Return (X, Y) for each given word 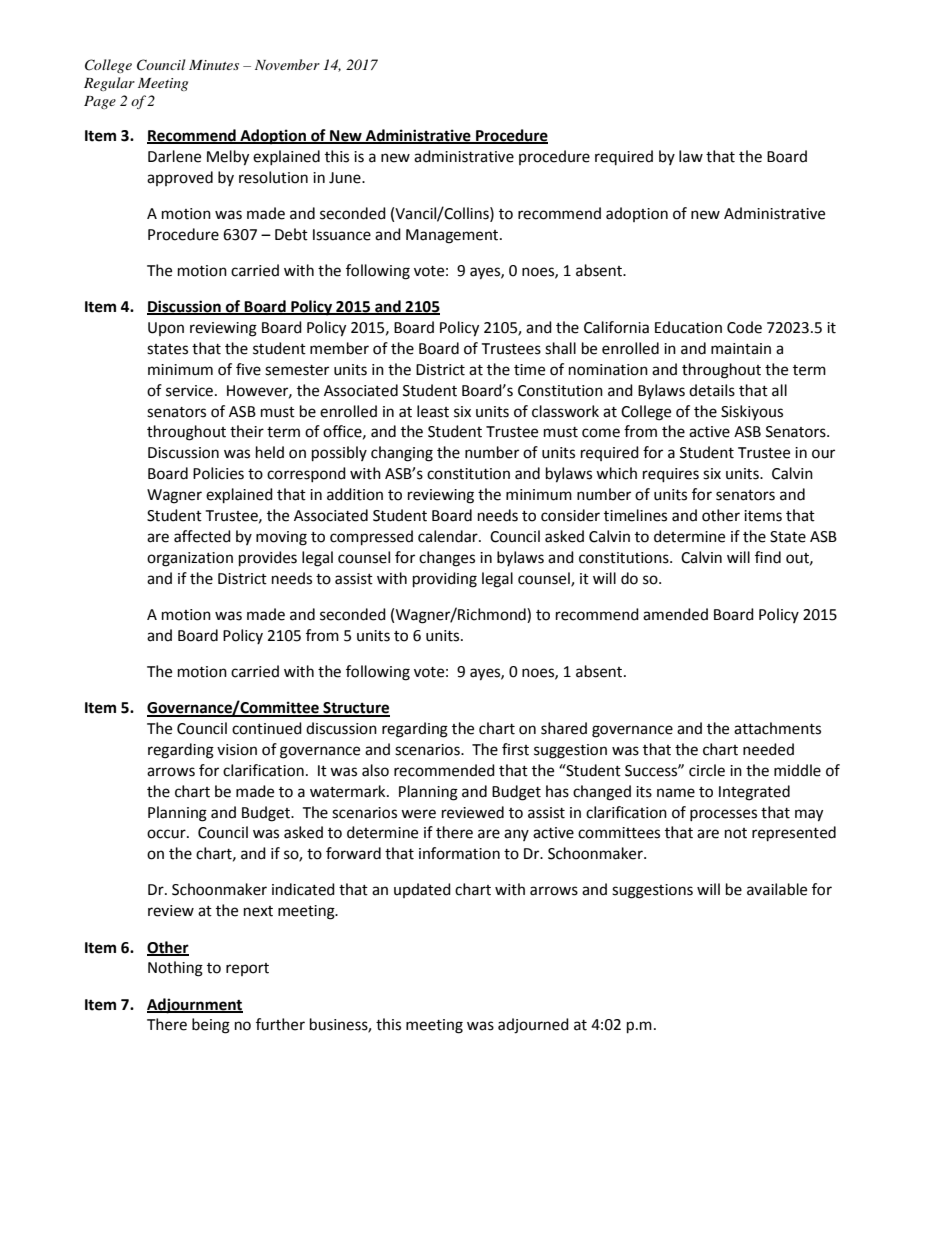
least (433, 411)
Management (453, 236)
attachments (777, 728)
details (712, 390)
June (346, 178)
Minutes (214, 65)
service (189, 391)
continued (267, 728)
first (515, 749)
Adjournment (195, 1006)
